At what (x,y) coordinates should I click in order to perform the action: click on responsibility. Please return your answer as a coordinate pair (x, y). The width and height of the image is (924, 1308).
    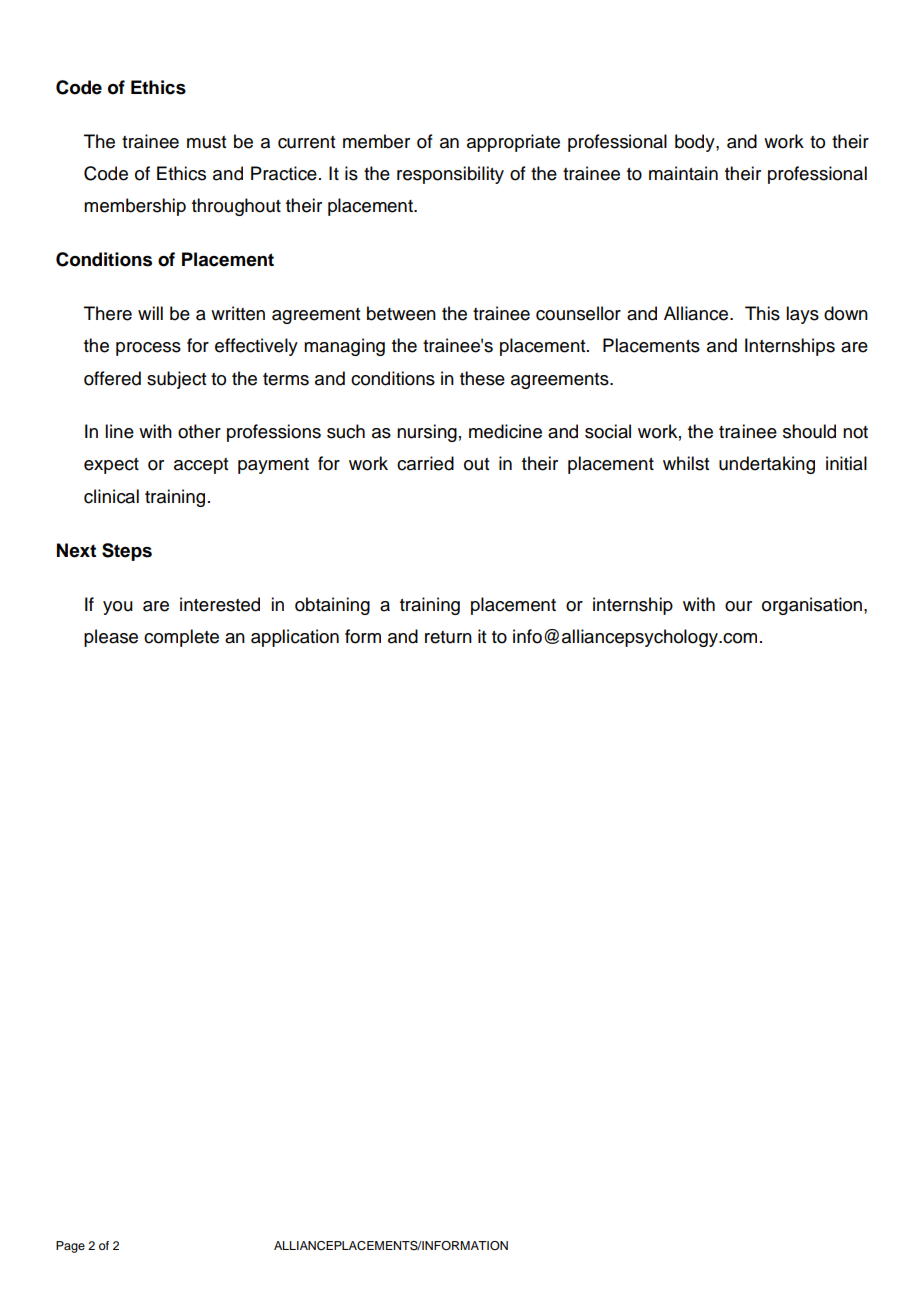
    Looking at the image, I should click on (450, 175).
